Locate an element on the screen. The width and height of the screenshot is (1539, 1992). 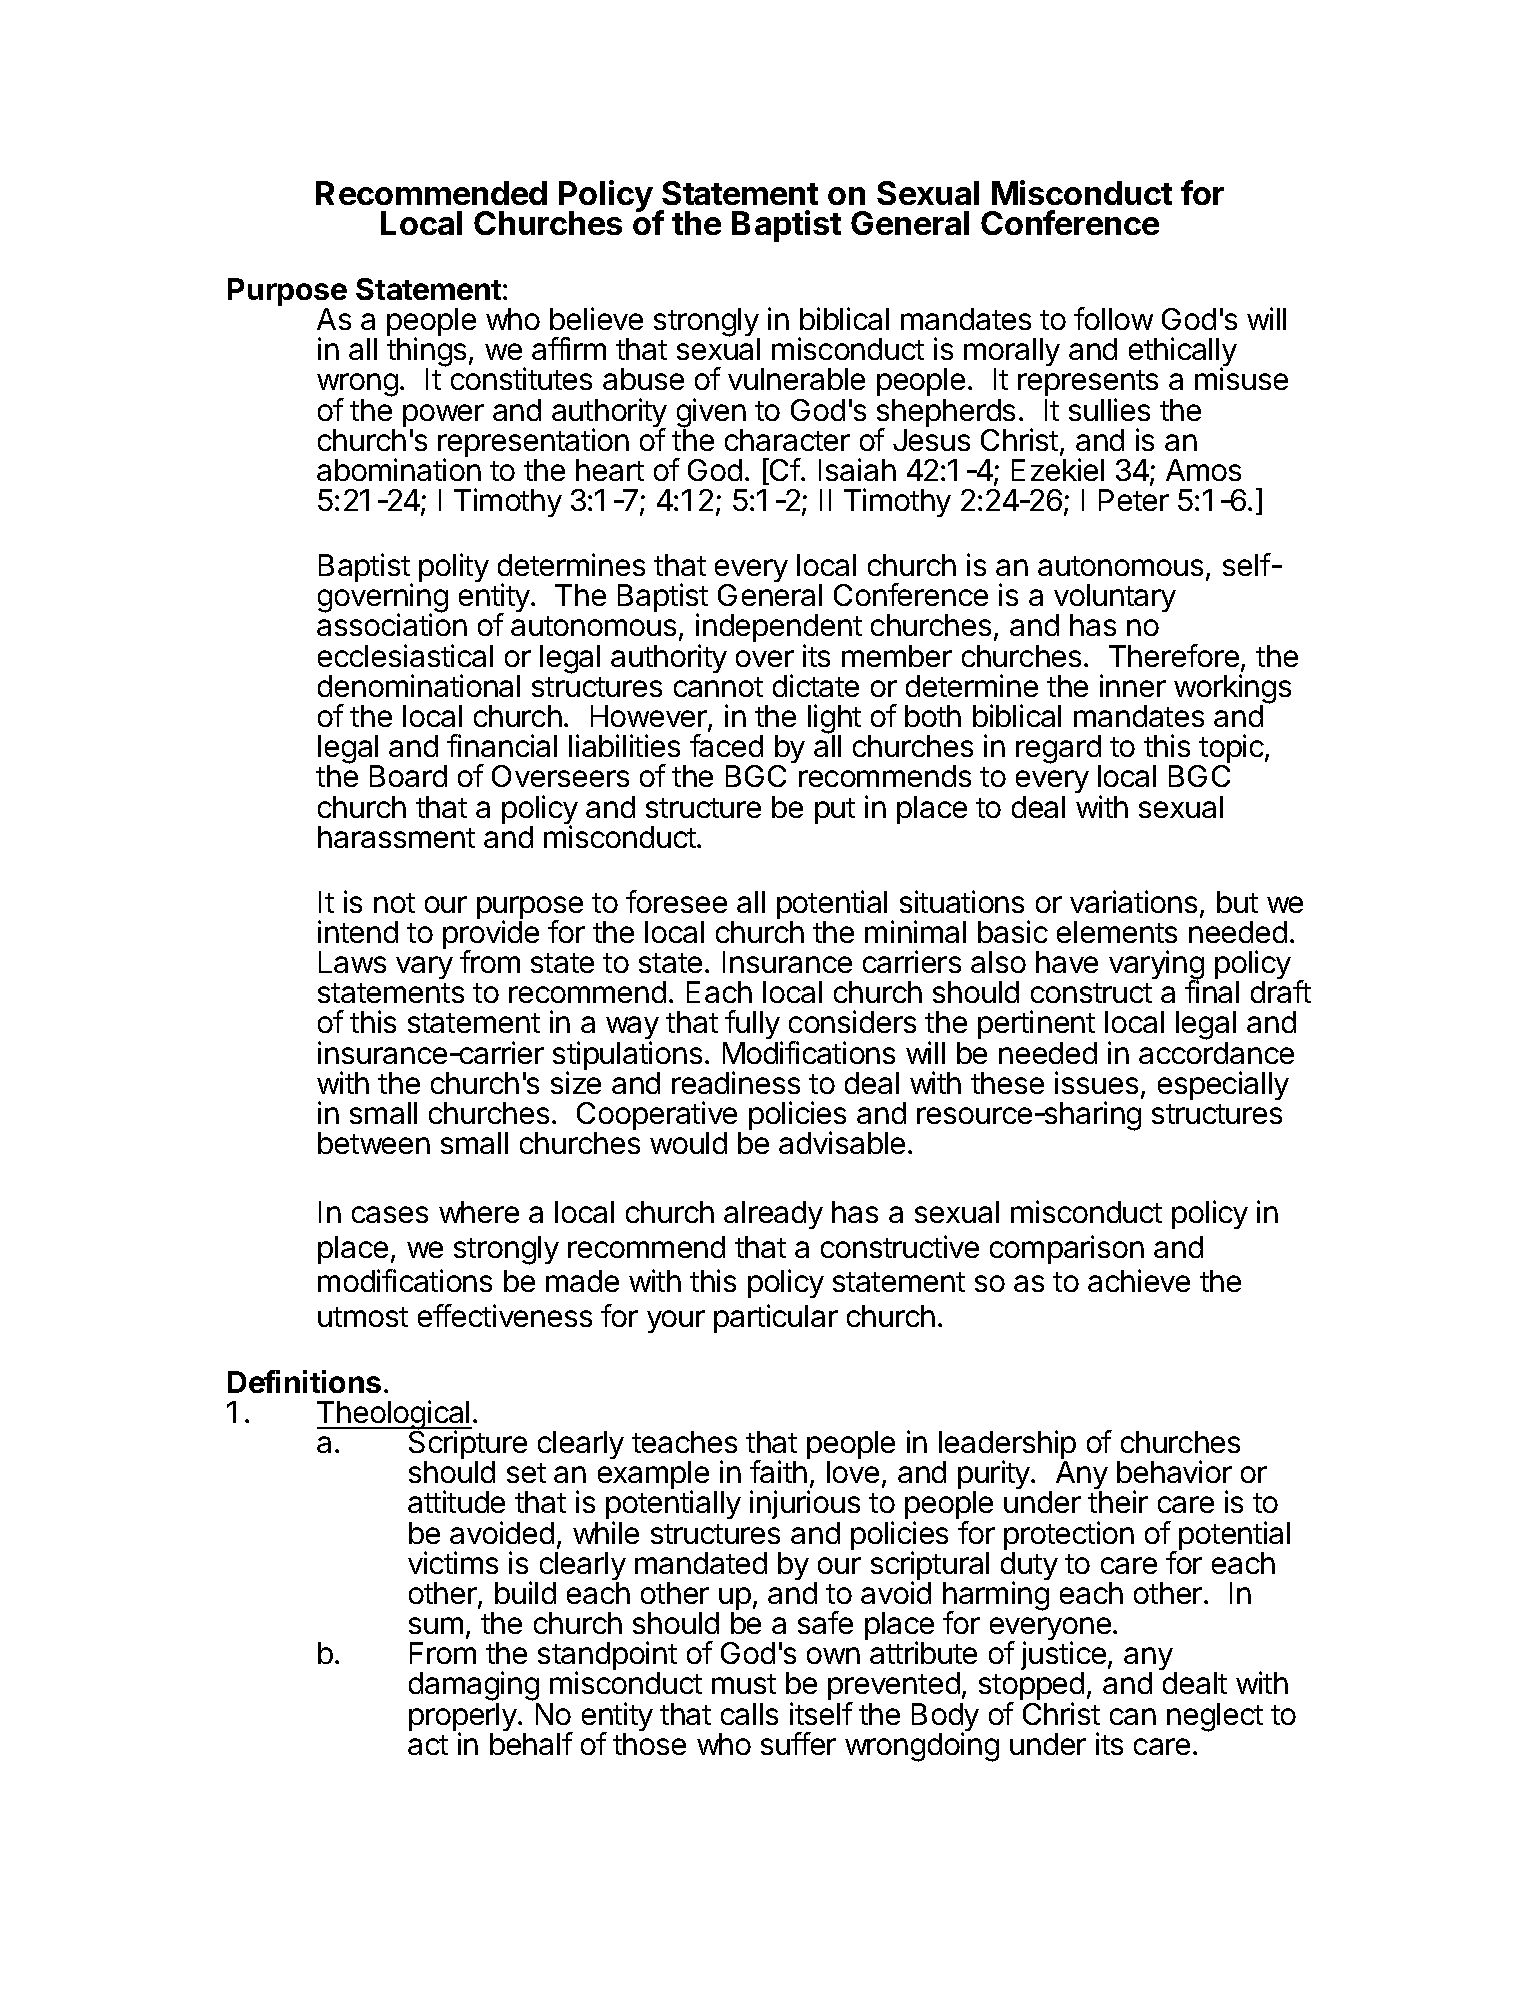
fully is located at coordinates (753, 1026).
